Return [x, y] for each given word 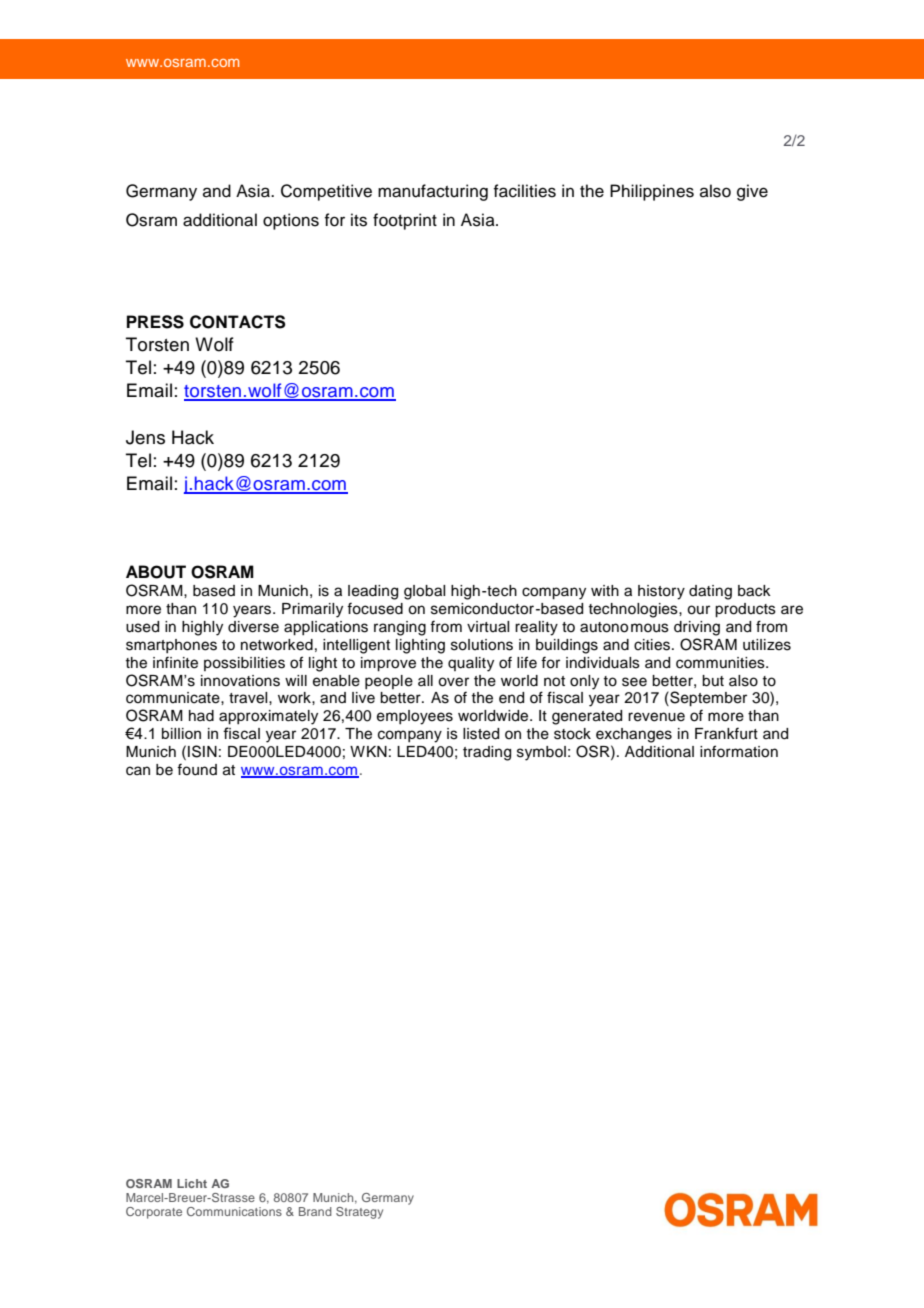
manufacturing [433, 192]
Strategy [359, 1213]
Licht [192, 1183]
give [752, 192]
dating [710, 592]
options [291, 221]
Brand [315, 1211]
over [453, 682]
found [197, 769]
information [739, 751]
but [713, 681]
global [424, 592]
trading [487, 753]
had [201, 716]
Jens [145, 437]
